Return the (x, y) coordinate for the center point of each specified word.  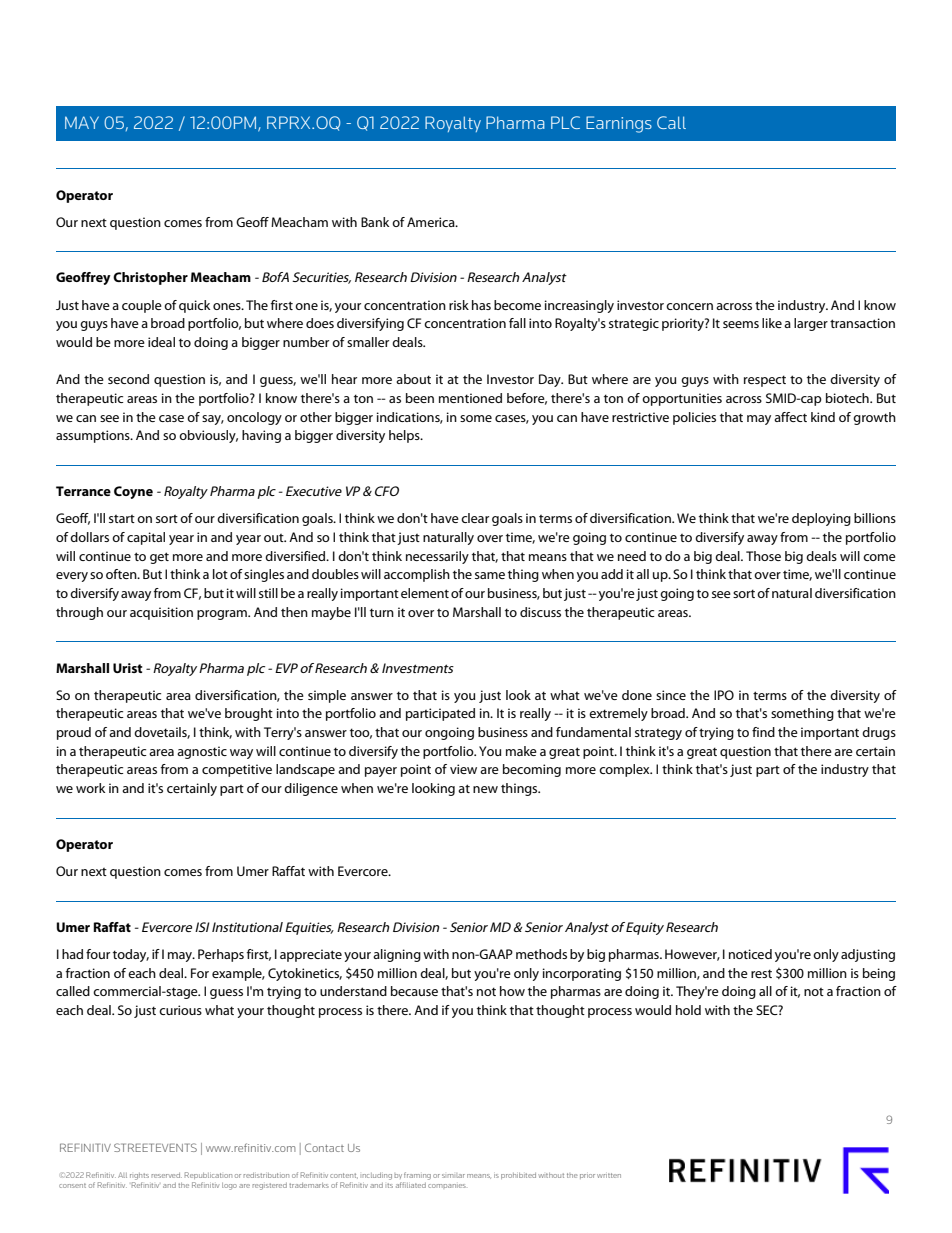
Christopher (150, 278)
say (213, 420)
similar (453, 1176)
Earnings (619, 124)
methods (541, 954)
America (432, 222)
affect (790, 417)
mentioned (470, 398)
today (131, 955)
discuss (540, 612)
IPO (724, 695)
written (609, 1175)
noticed (750, 954)
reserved (166, 1175)
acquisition (161, 613)
